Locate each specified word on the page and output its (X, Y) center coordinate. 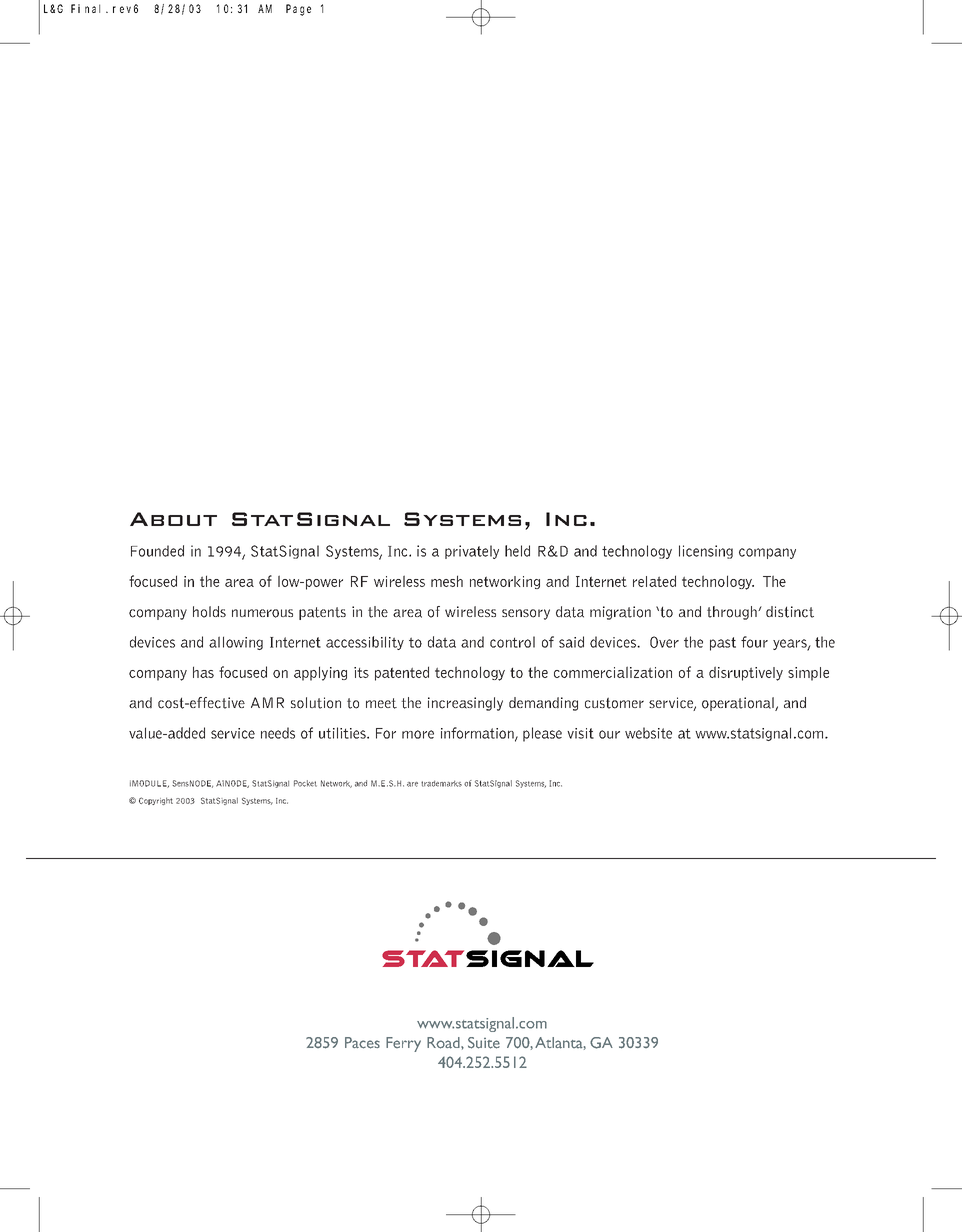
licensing (706, 552)
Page (298, 10)
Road (444, 1043)
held (517, 551)
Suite (484, 1043)
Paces (362, 1043)
